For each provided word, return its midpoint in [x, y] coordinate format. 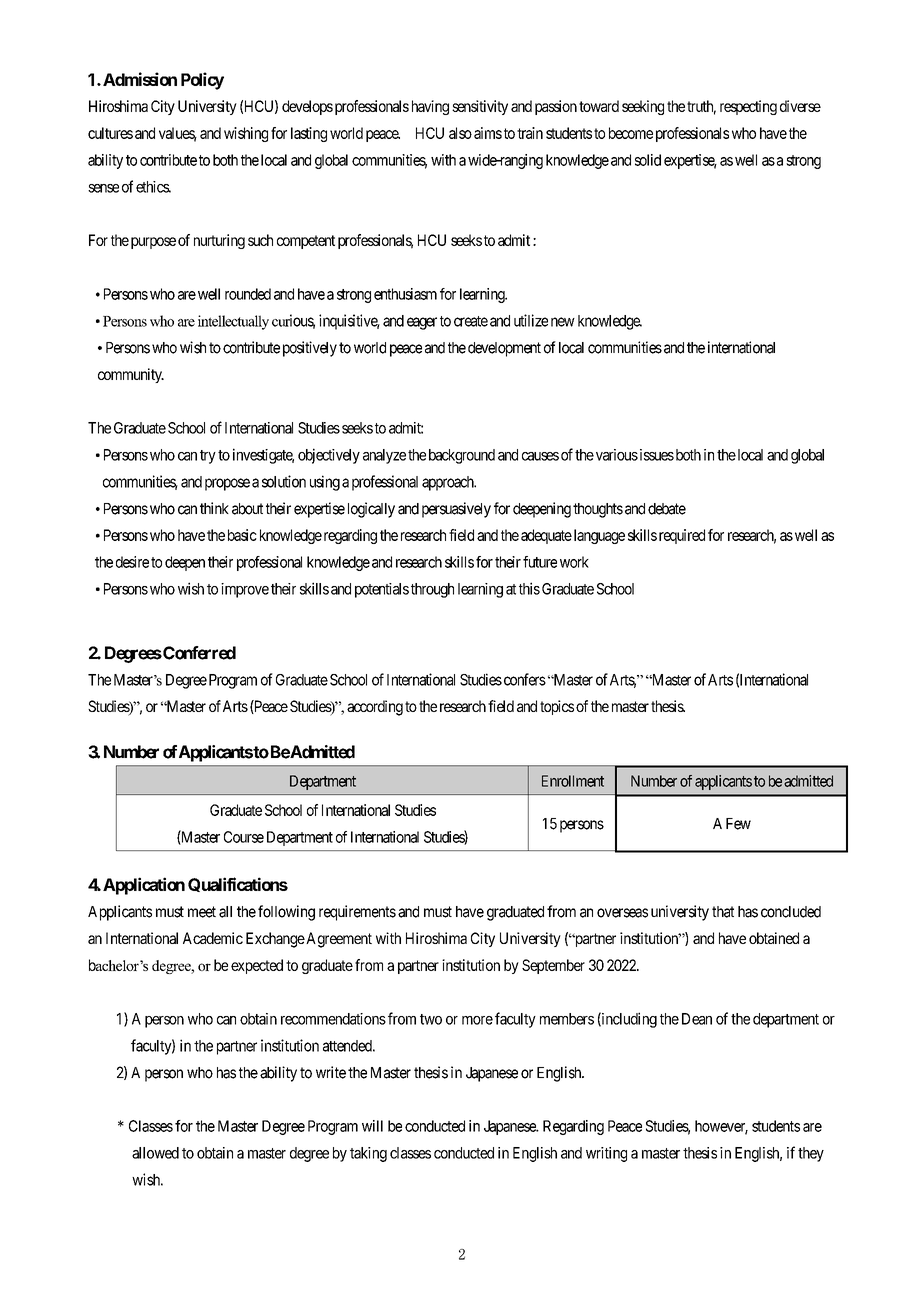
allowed [155, 1153]
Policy [202, 81]
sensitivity [480, 107]
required [682, 536]
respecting [748, 107]
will [372, 1126]
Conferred [198, 653]
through [432, 590]
